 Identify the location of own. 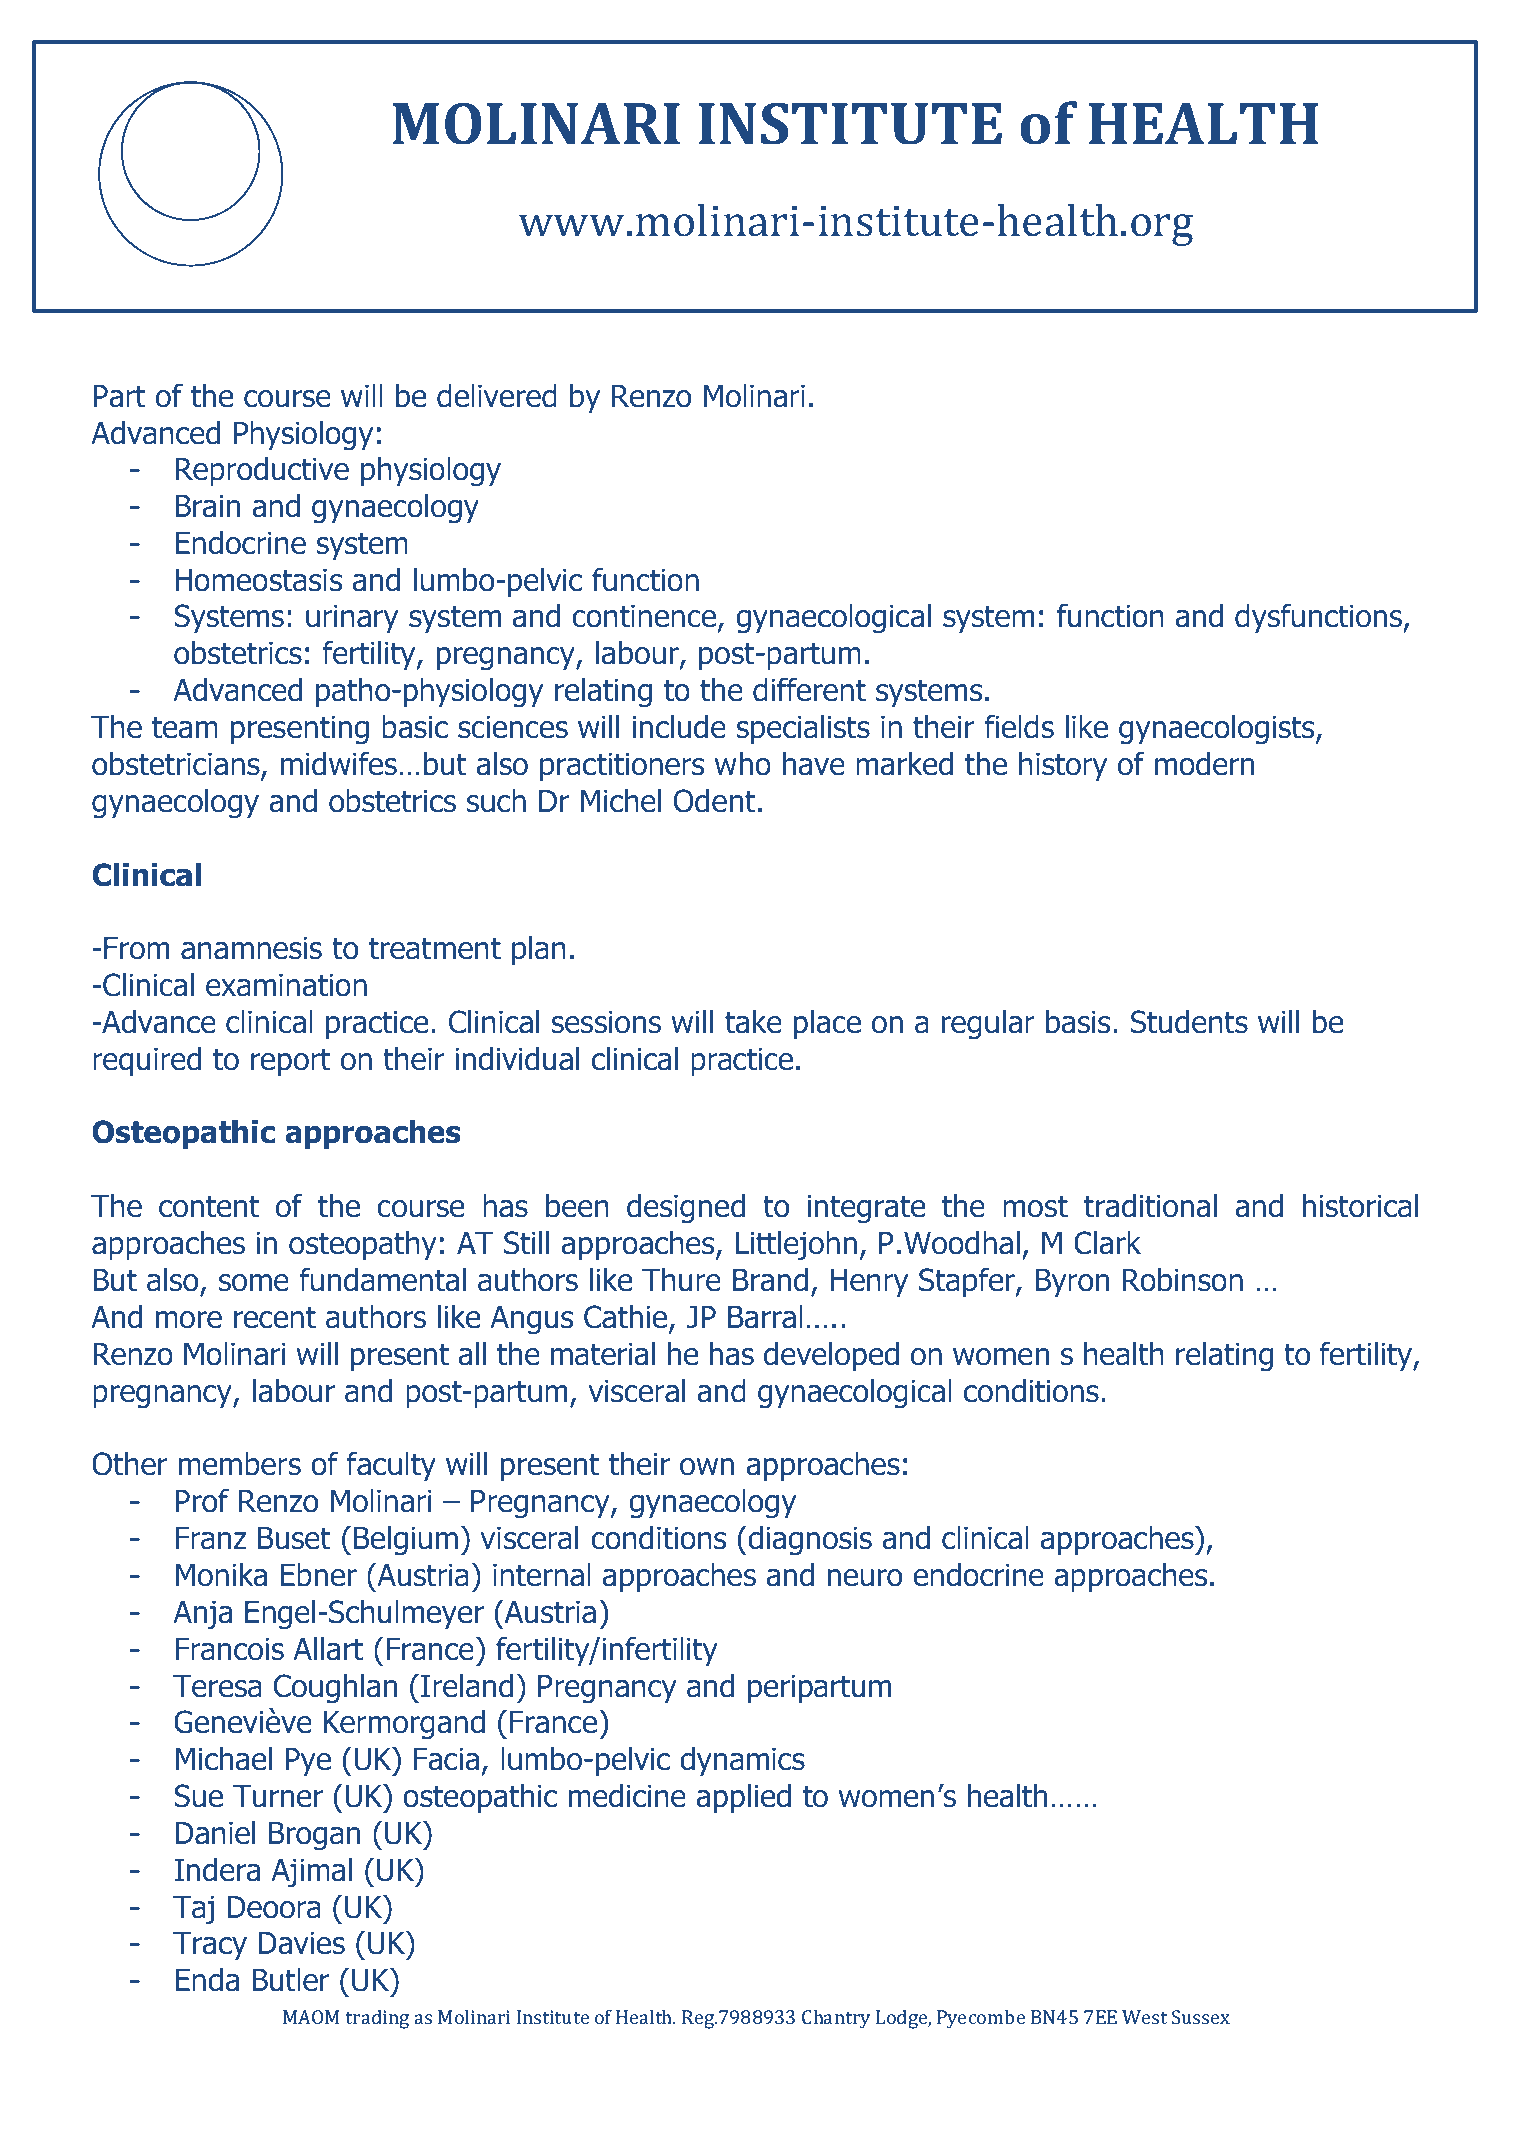
(707, 1467).
